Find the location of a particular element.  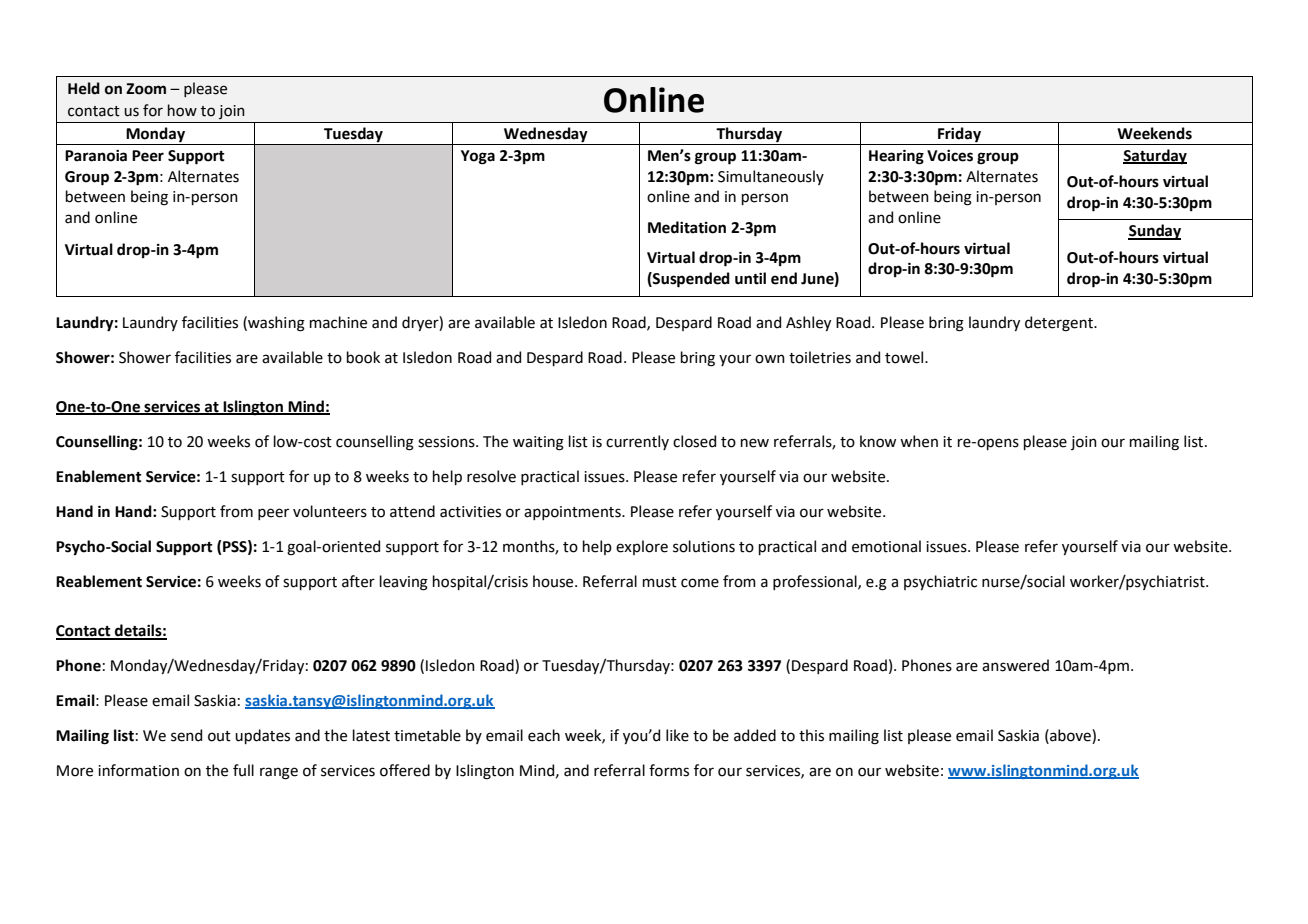

send is located at coordinates (186, 735).
